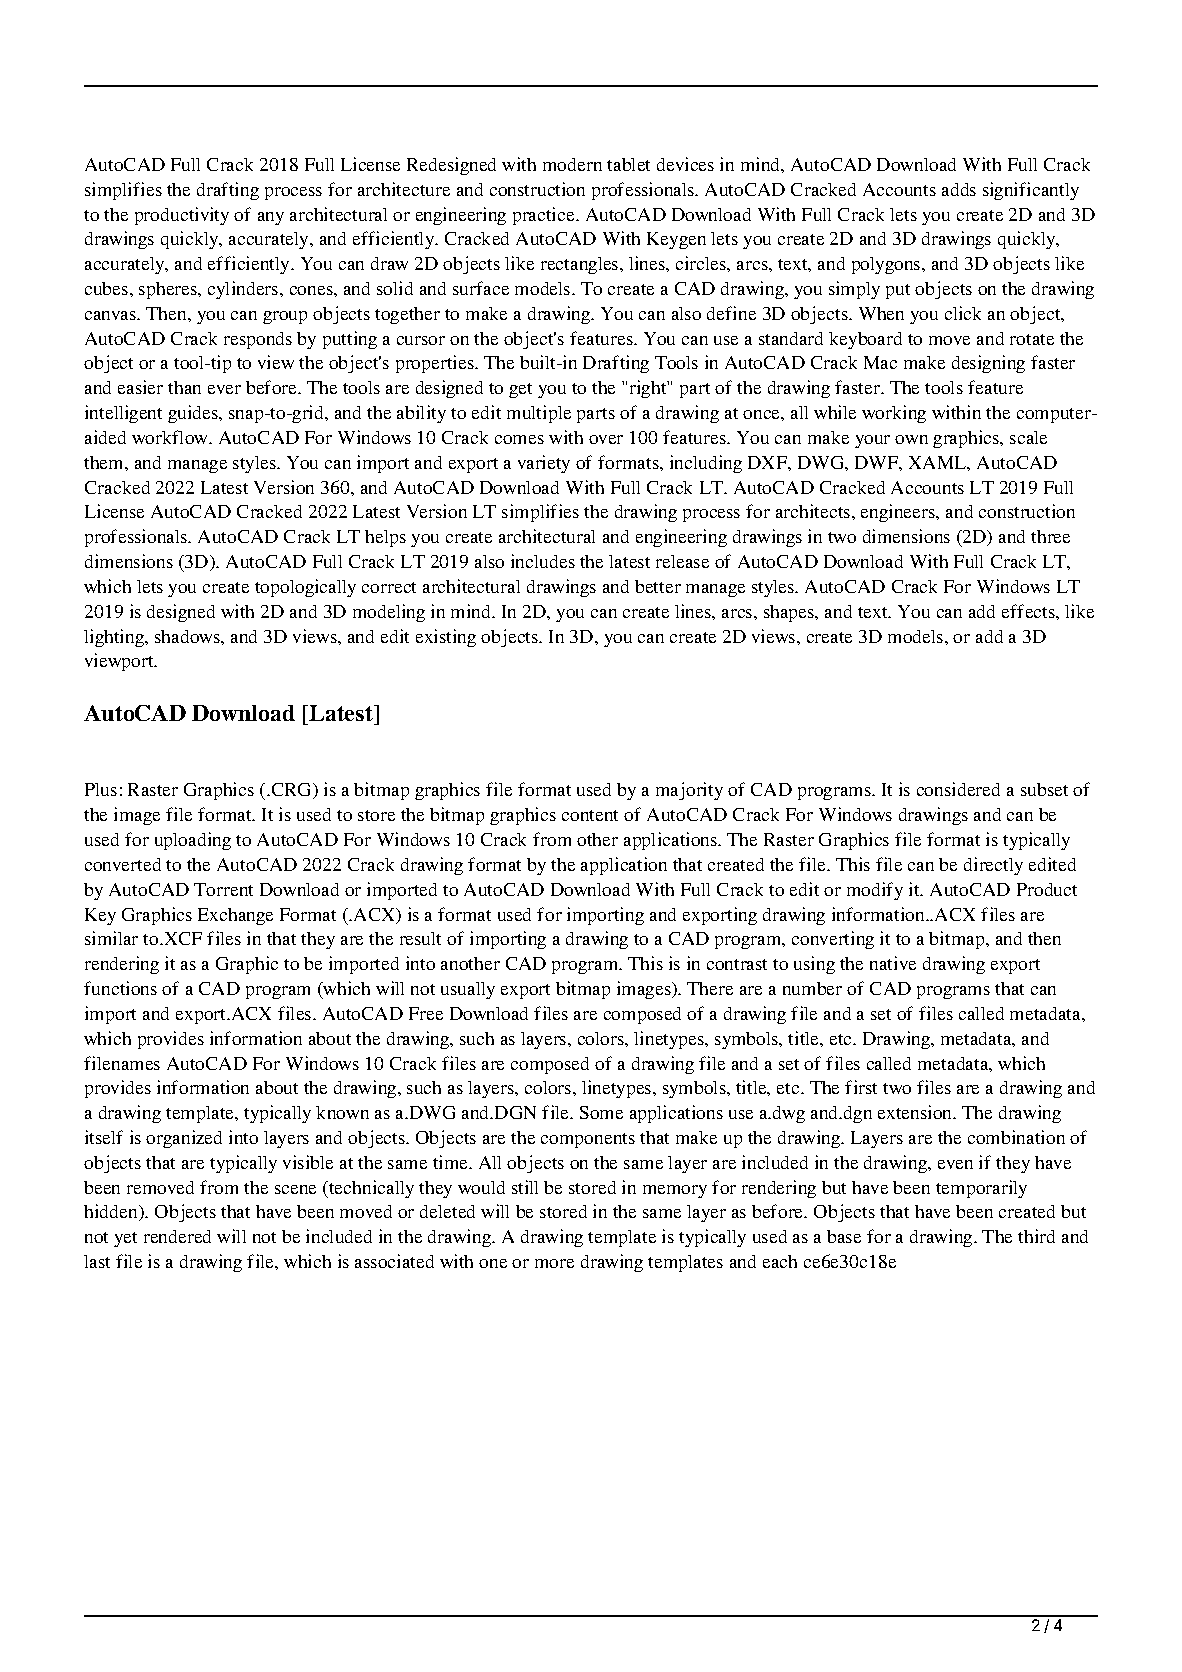  Describe the element at coordinates (554, 1263) in the screenshot. I see `more` at that location.
